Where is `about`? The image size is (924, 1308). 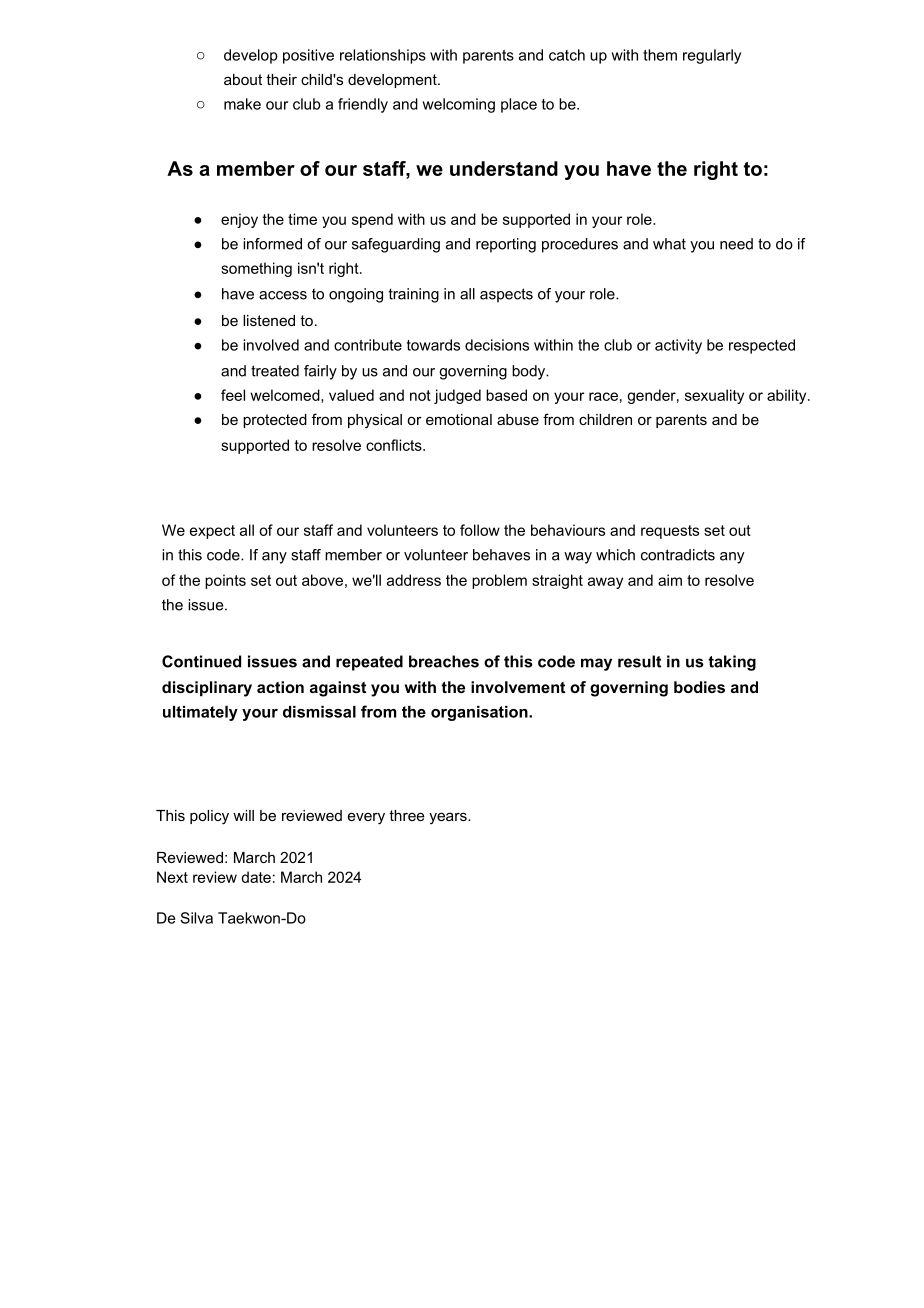 about is located at coordinates (243, 79).
